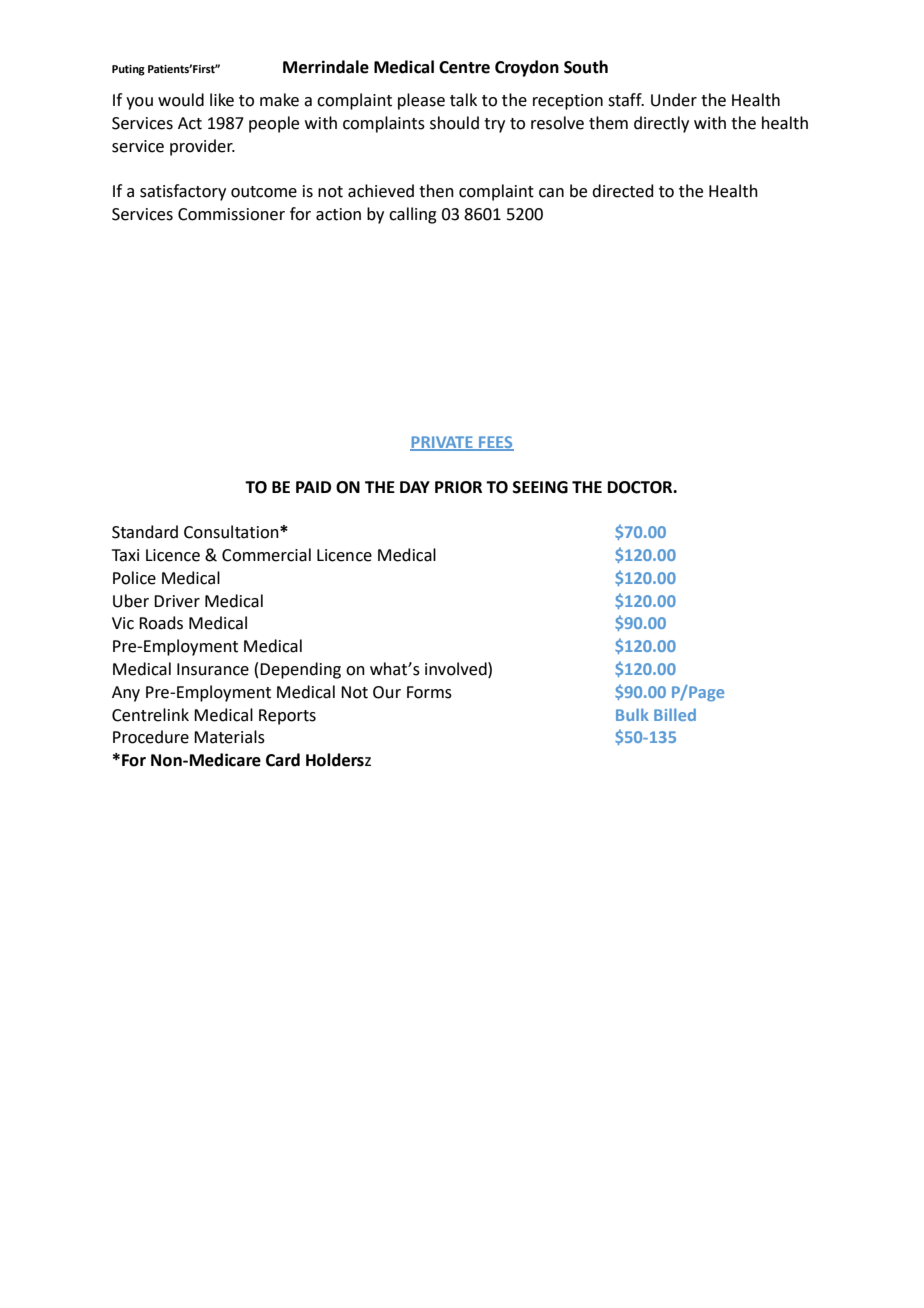 The image size is (924, 1308). I want to click on FEES, so click(495, 443).
